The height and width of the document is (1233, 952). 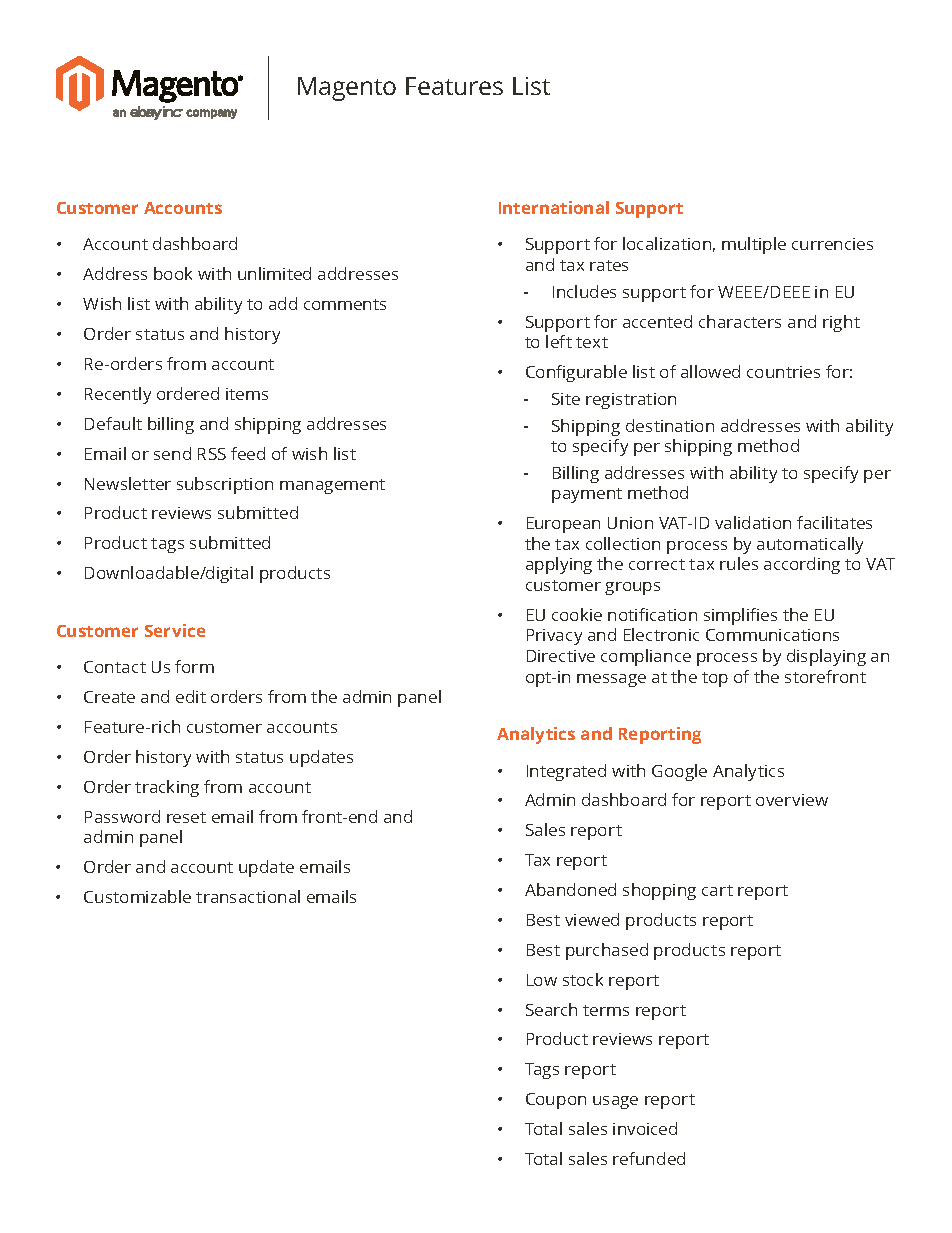 What do you see at coordinates (137, 896) in the document?
I see `Customizable` at bounding box center [137, 896].
